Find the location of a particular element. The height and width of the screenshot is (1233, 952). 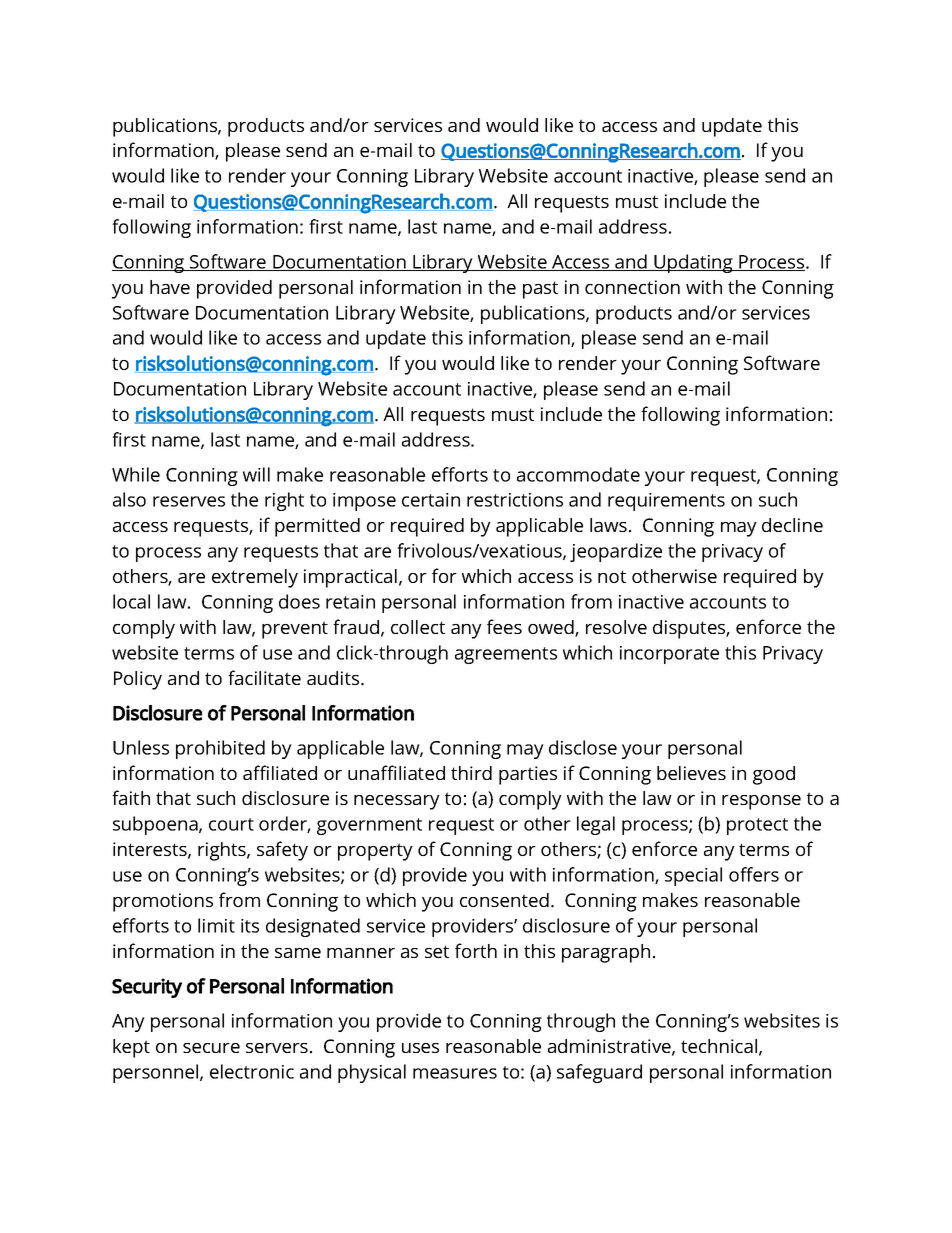

measures is located at coordinates (455, 1073).
